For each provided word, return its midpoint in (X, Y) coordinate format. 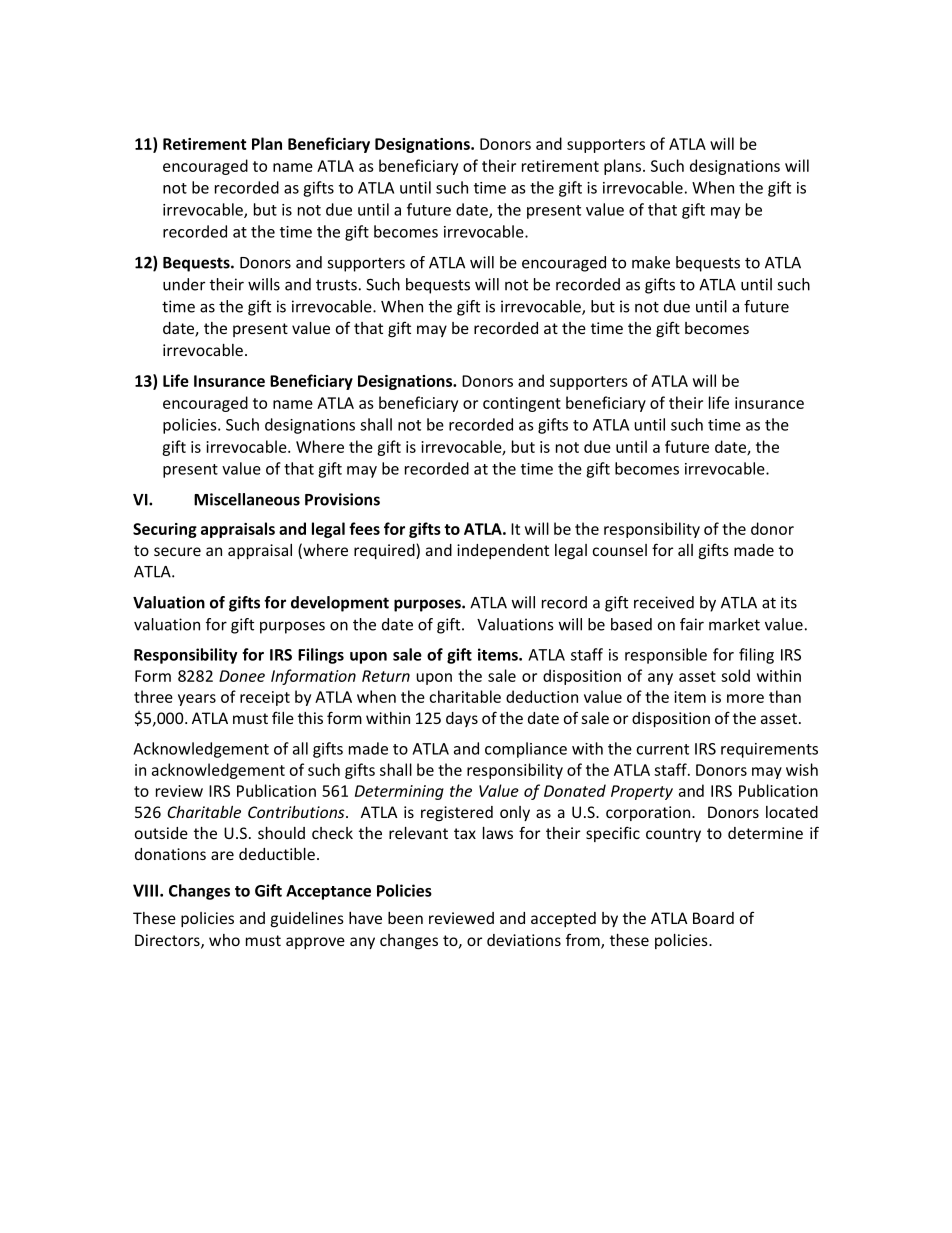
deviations (524, 940)
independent (503, 551)
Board (713, 918)
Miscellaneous (247, 499)
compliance (526, 750)
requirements (769, 750)
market (734, 624)
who (224, 940)
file (283, 717)
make (651, 262)
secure (177, 551)
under (184, 284)
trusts (336, 285)
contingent (522, 404)
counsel (620, 550)
